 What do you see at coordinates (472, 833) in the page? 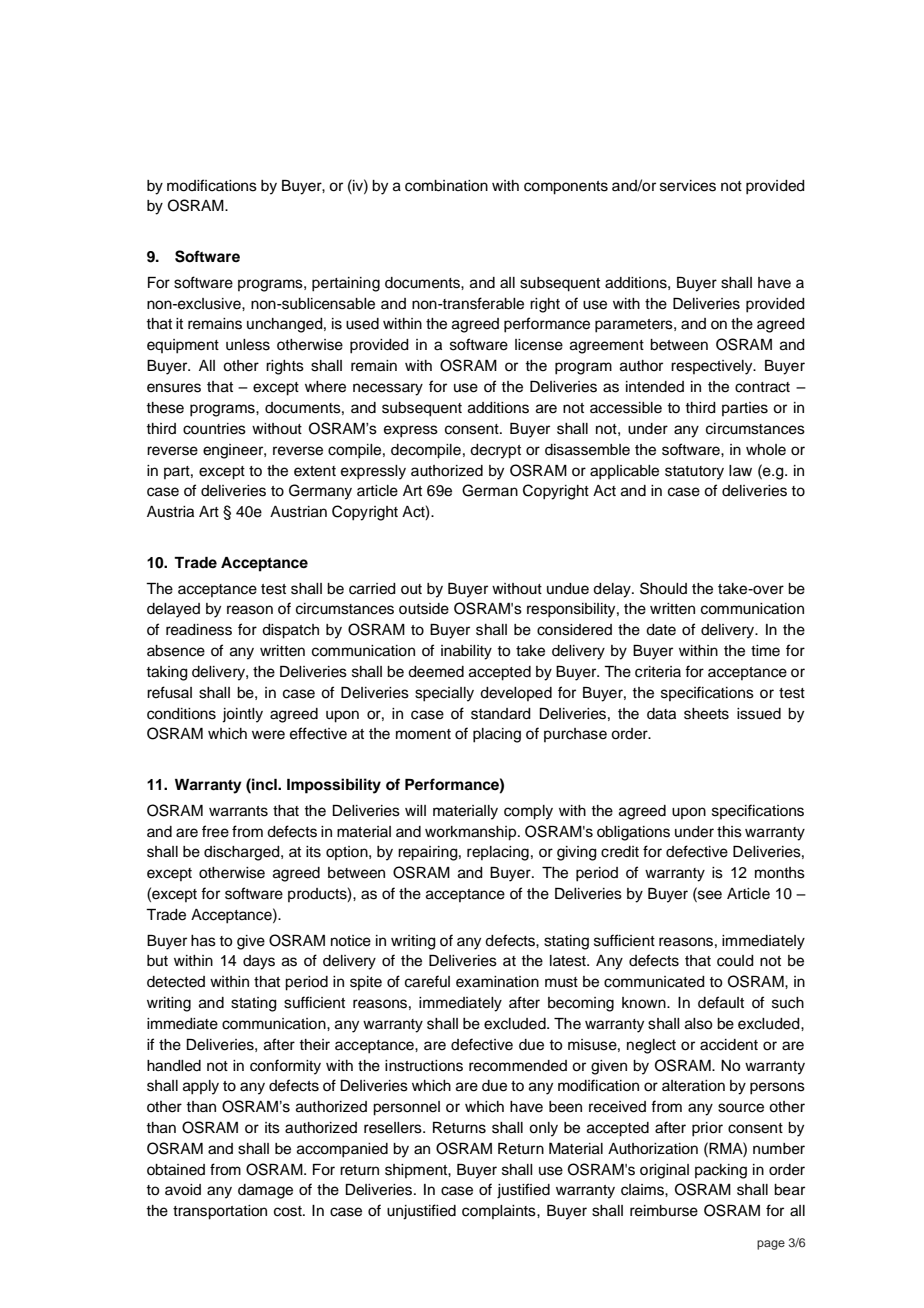
I see `workmanship` at bounding box center [472, 833].
